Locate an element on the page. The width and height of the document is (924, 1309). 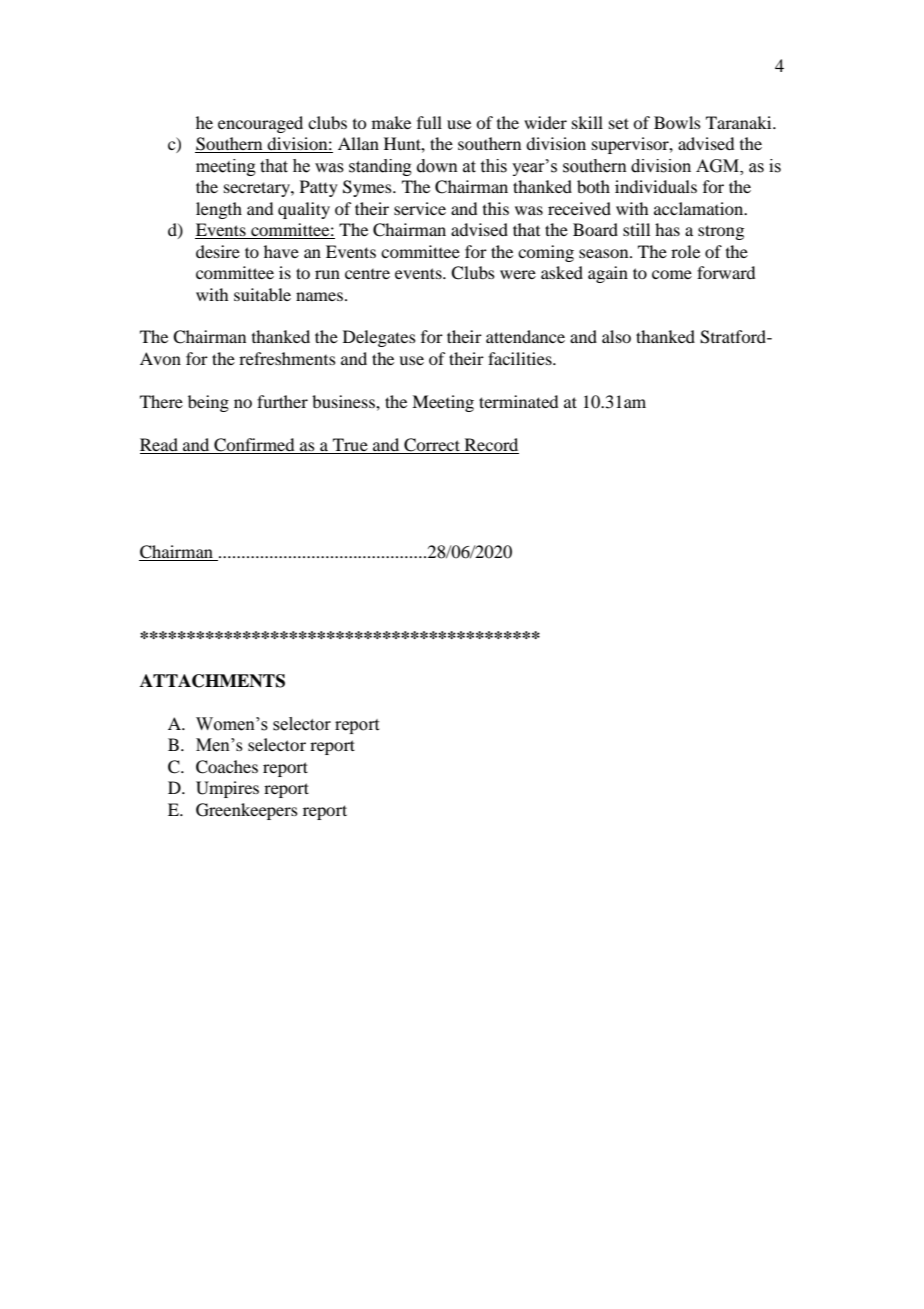
Confirmed is located at coordinates (254, 445).
